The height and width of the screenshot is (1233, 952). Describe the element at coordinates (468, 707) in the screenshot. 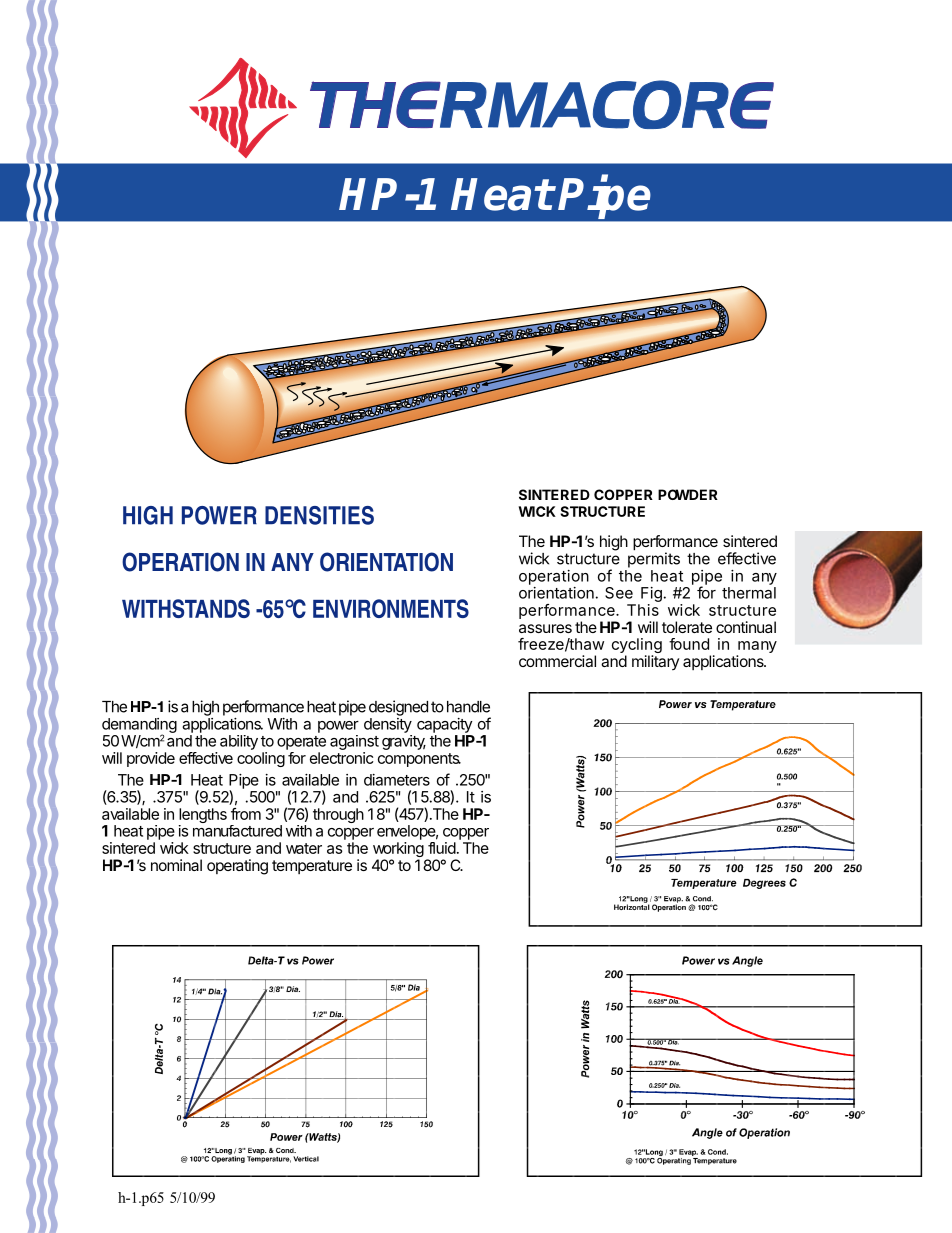

I see `handle` at that location.
